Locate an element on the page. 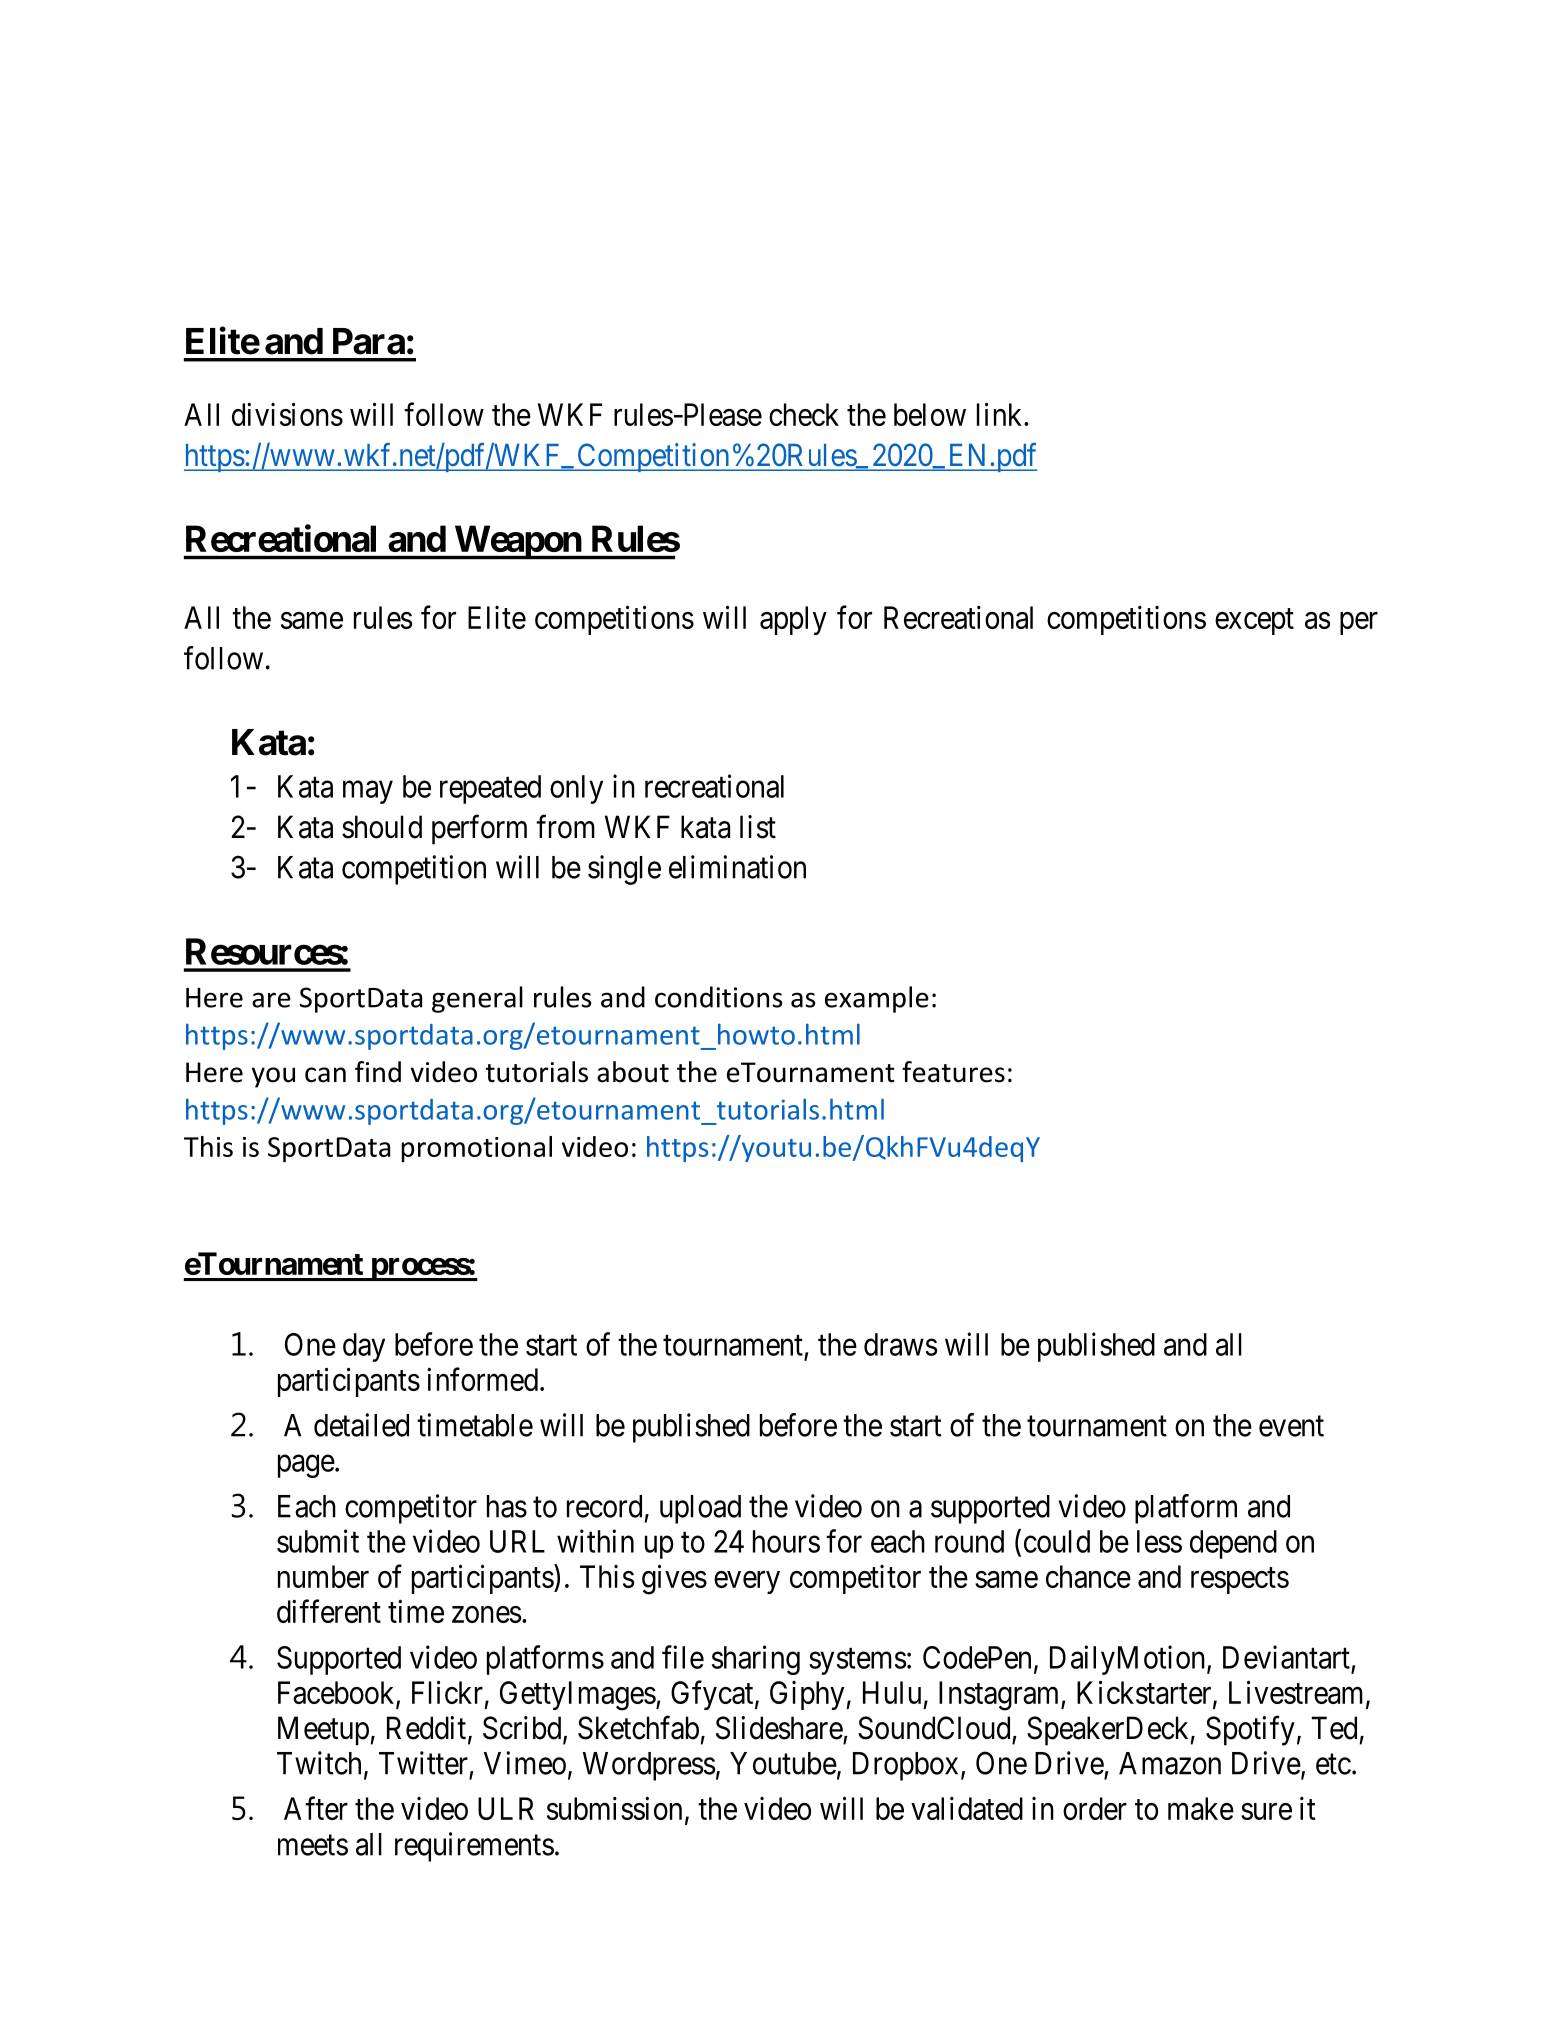 The width and height of the page is (1562, 2021). promotional is located at coordinates (476, 1149).
